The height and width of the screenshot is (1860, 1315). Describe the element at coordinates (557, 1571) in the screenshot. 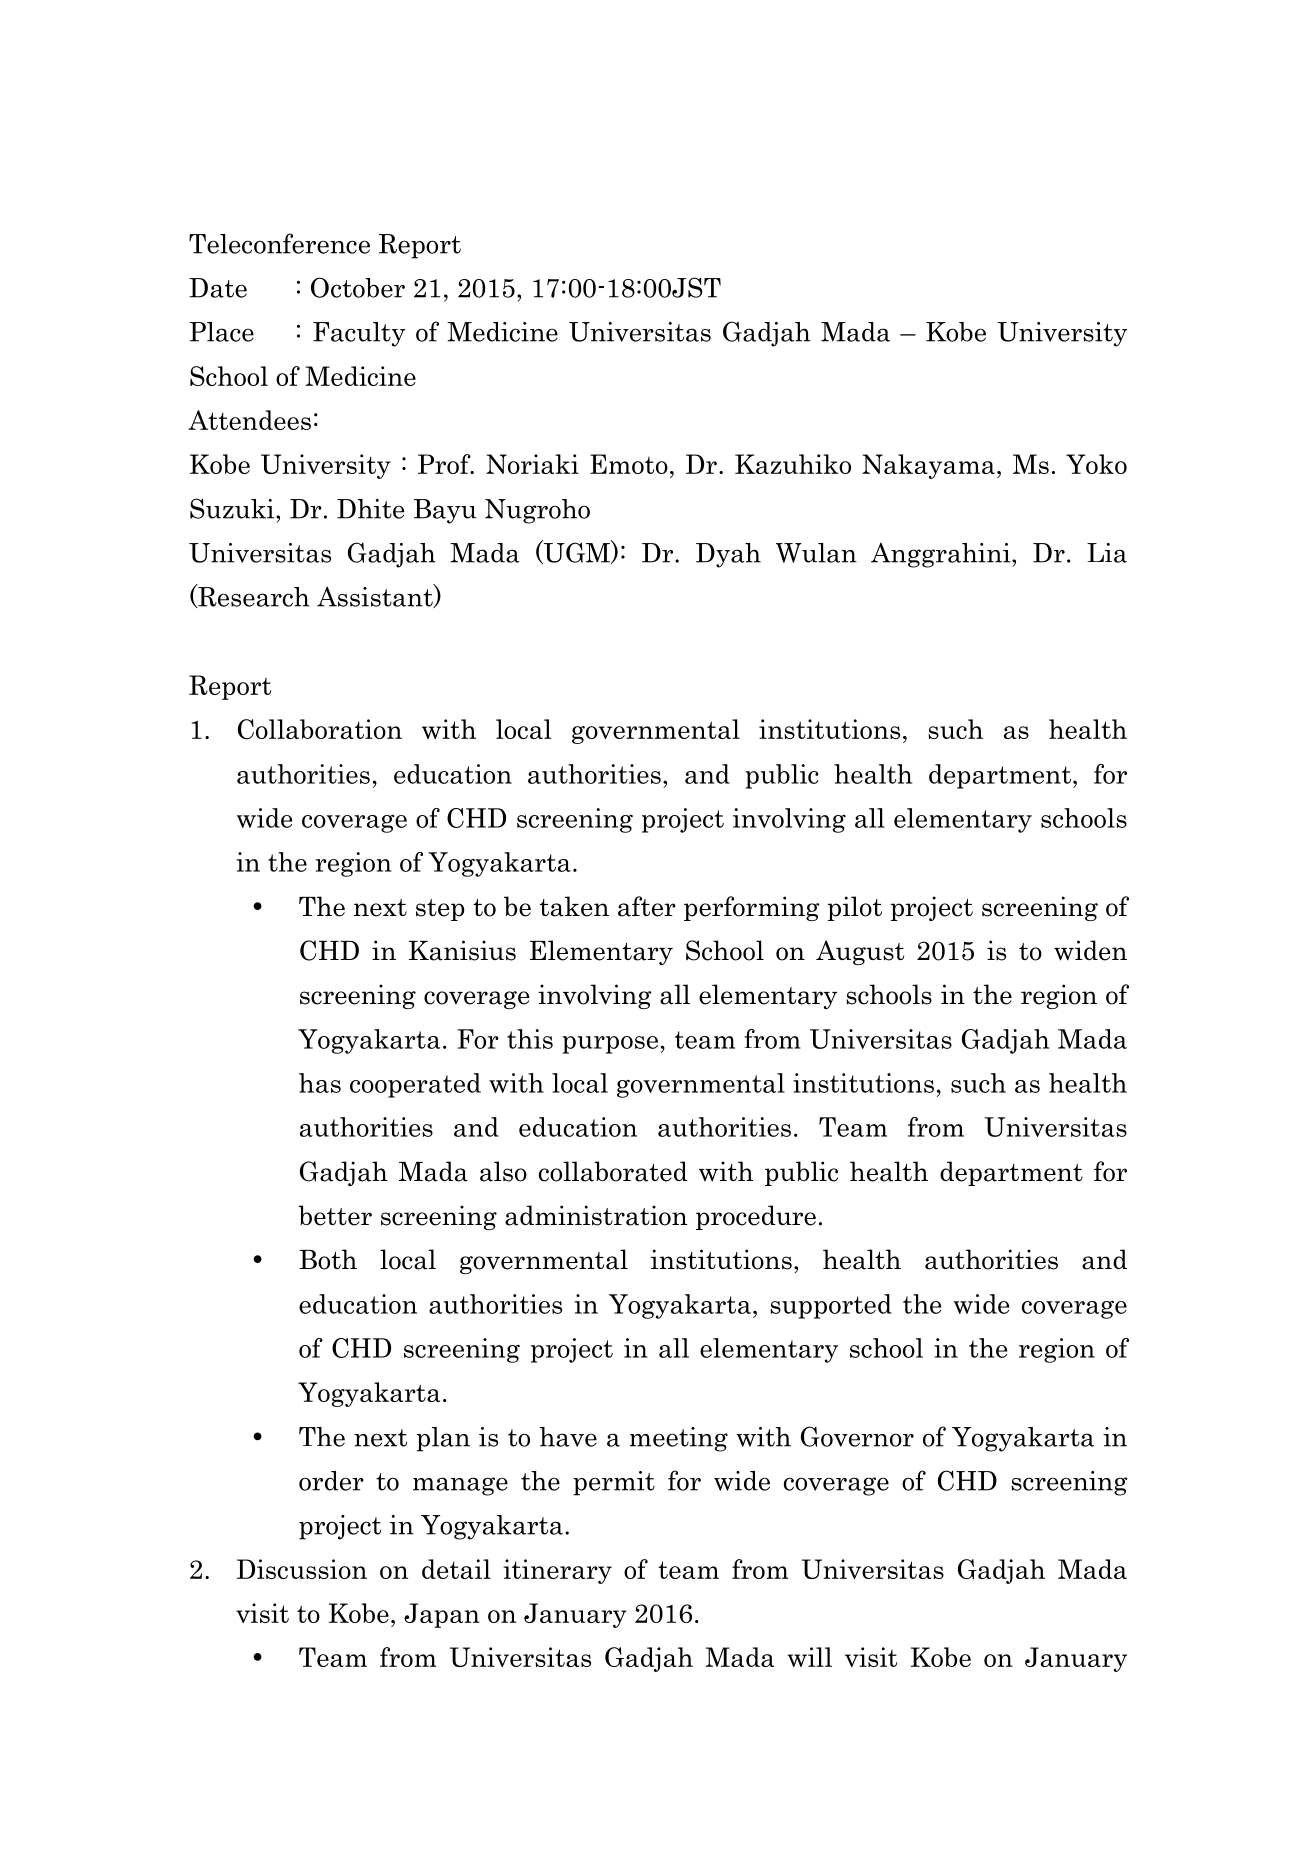

I see `itinerary` at that location.
